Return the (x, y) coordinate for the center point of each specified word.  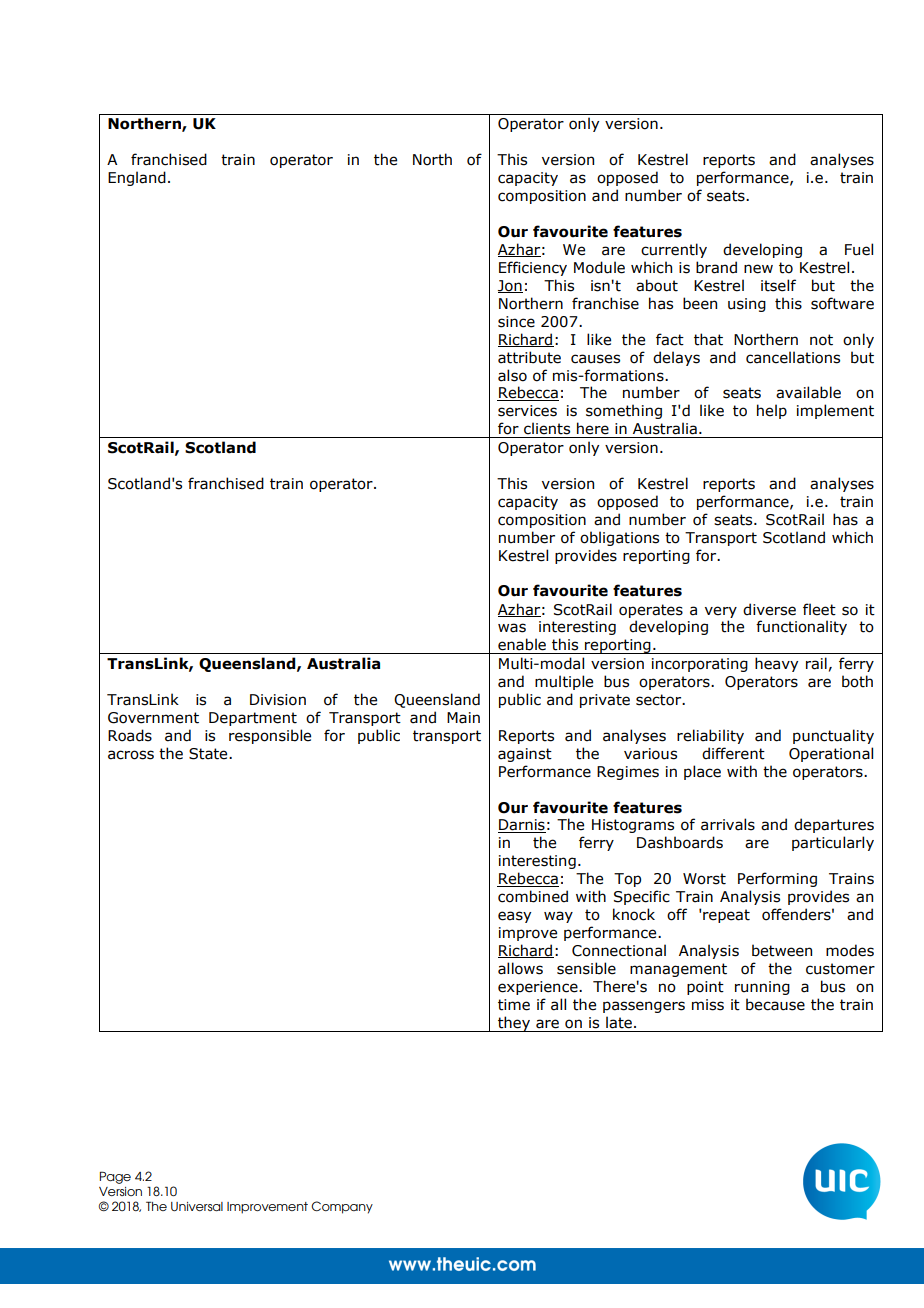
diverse (769, 609)
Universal (197, 1206)
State (209, 754)
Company (342, 1207)
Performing (777, 879)
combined (533, 896)
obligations (619, 538)
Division (278, 700)
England (137, 178)
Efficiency (533, 268)
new (758, 269)
